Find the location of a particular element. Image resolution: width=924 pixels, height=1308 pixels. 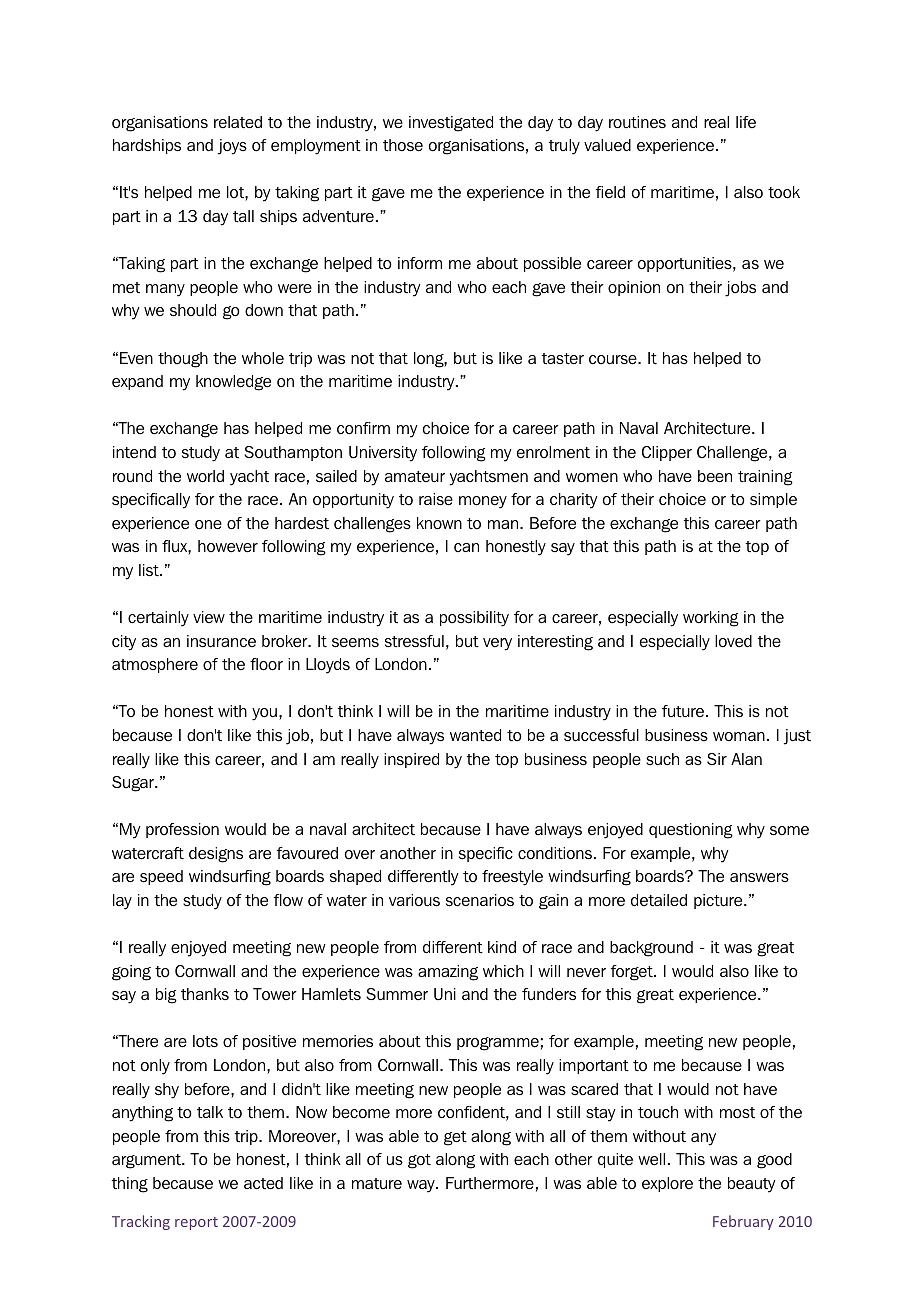

life is located at coordinates (746, 122).
